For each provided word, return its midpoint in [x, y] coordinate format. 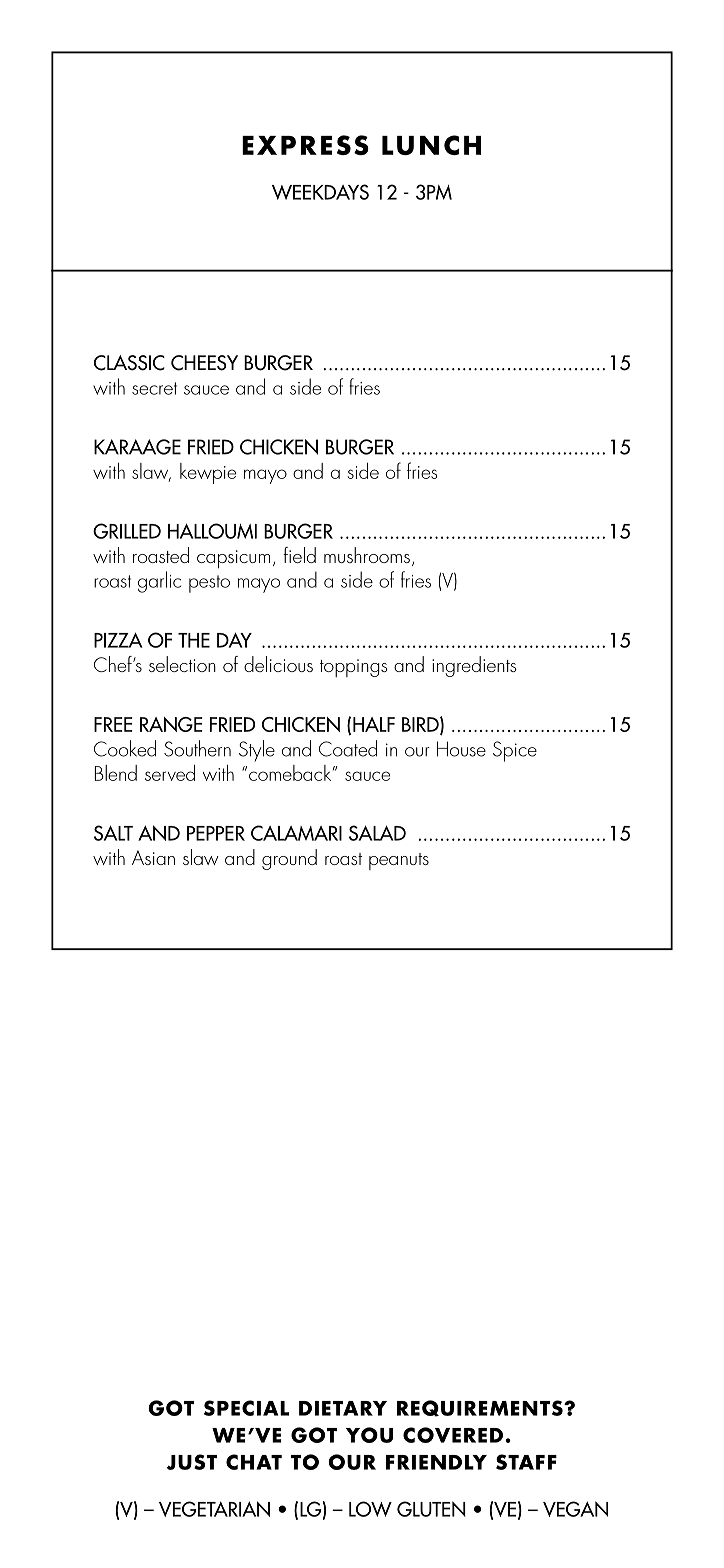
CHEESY [204, 363]
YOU [369, 1435]
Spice [515, 751]
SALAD [377, 833]
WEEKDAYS [320, 192]
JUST [192, 1462]
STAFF [526, 1462]
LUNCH [431, 145]
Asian [153, 857]
